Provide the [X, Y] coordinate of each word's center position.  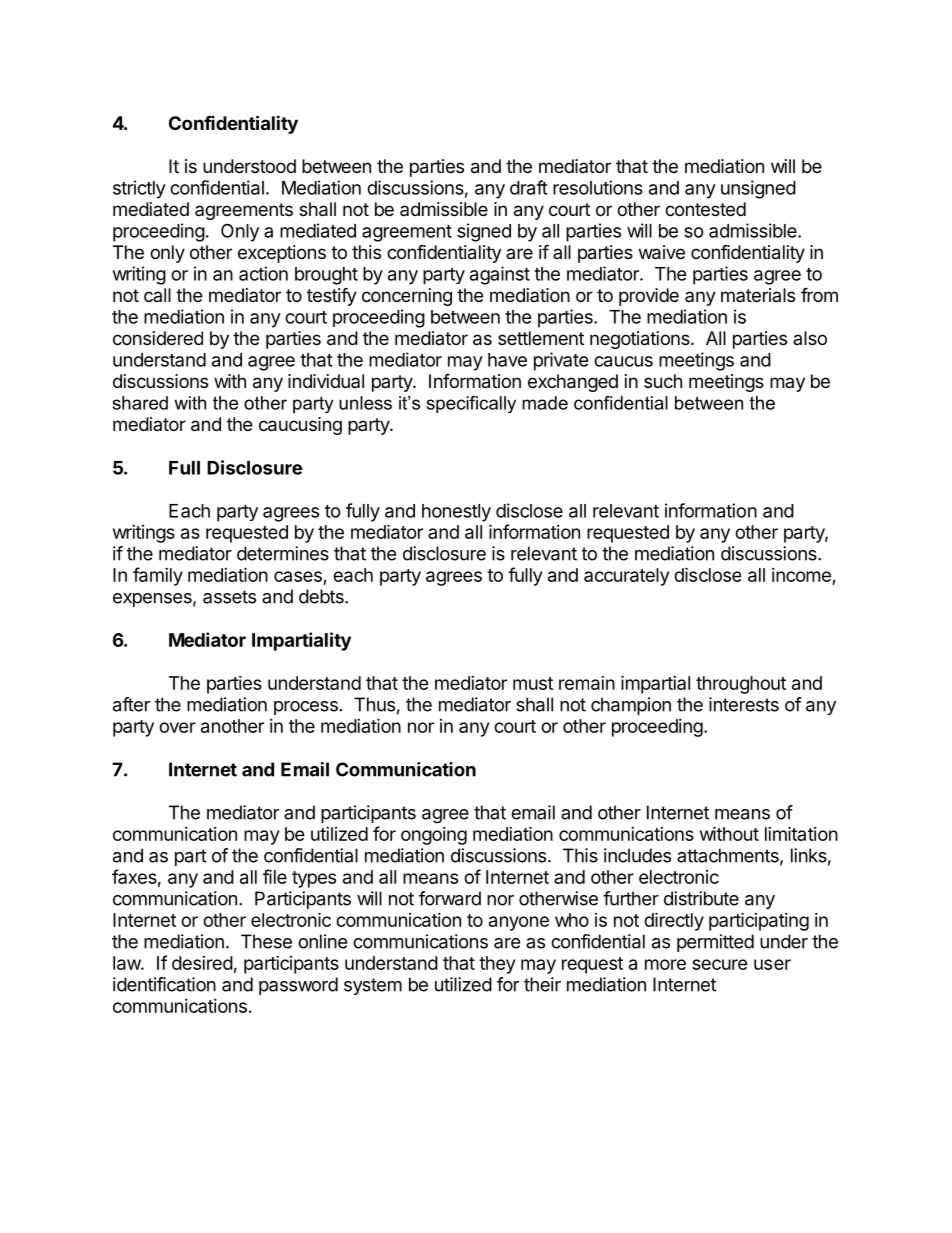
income [802, 576]
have [507, 360]
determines [283, 553]
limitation [801, 833]
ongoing [434, 836]
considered [158, 338]
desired [202, 963]
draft [529, 187]
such [663, 381]
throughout [741, 685]
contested [705, 209]
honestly [456, 513]
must [533, 683]
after [131, 704]
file [275, 876]
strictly [139, 189]
